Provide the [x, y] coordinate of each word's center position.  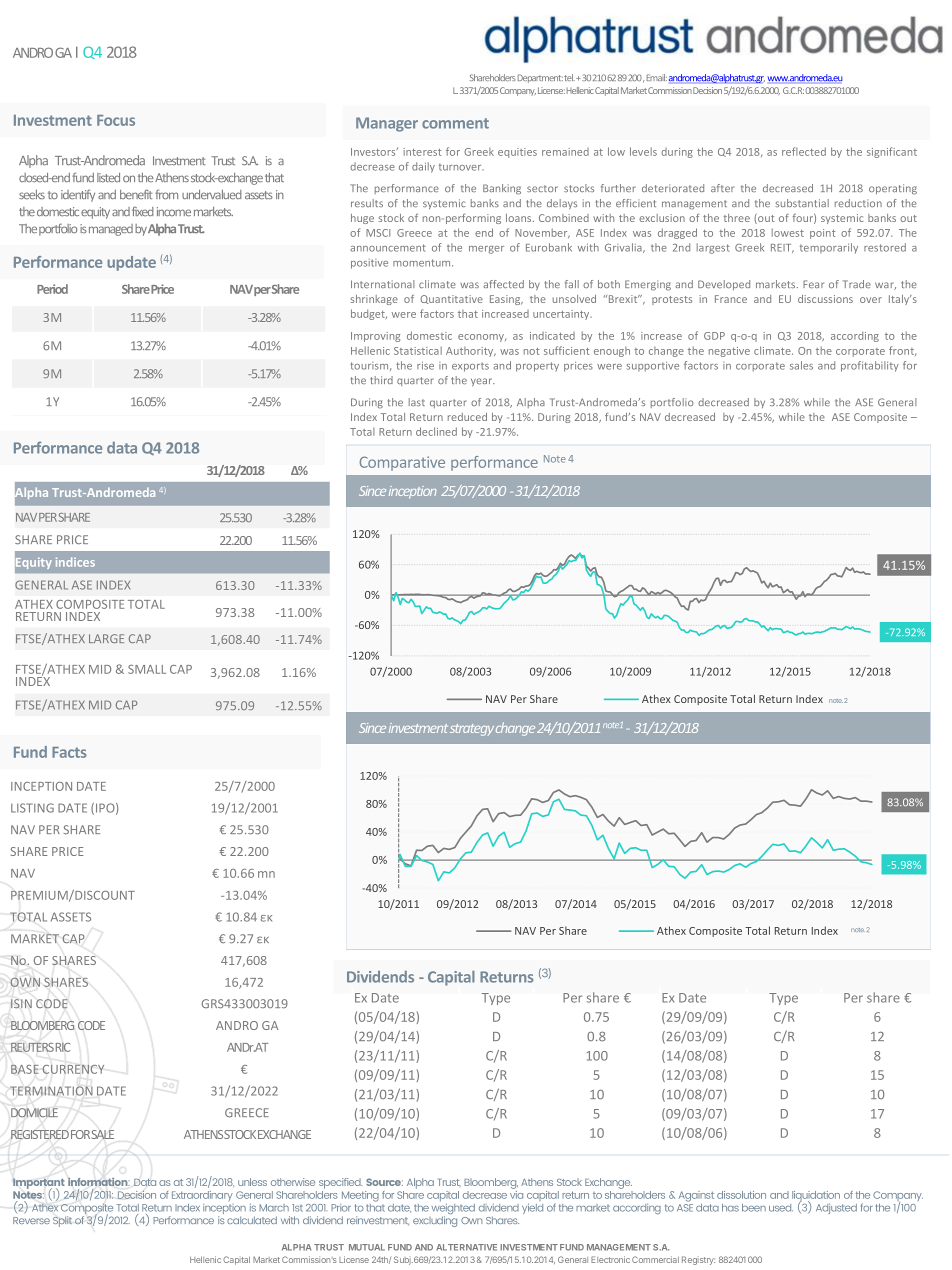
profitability [870, 366]
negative [729, 352]
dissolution [741, 1195]
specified [341, 1183]
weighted [453, 1210]
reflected [804, 151]
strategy [472, 730]
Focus [116, 120]
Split [62, 1221]
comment [455, 123]
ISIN [21, 1003]
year [483, 382]
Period [52, 289]
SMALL [147, 669]
